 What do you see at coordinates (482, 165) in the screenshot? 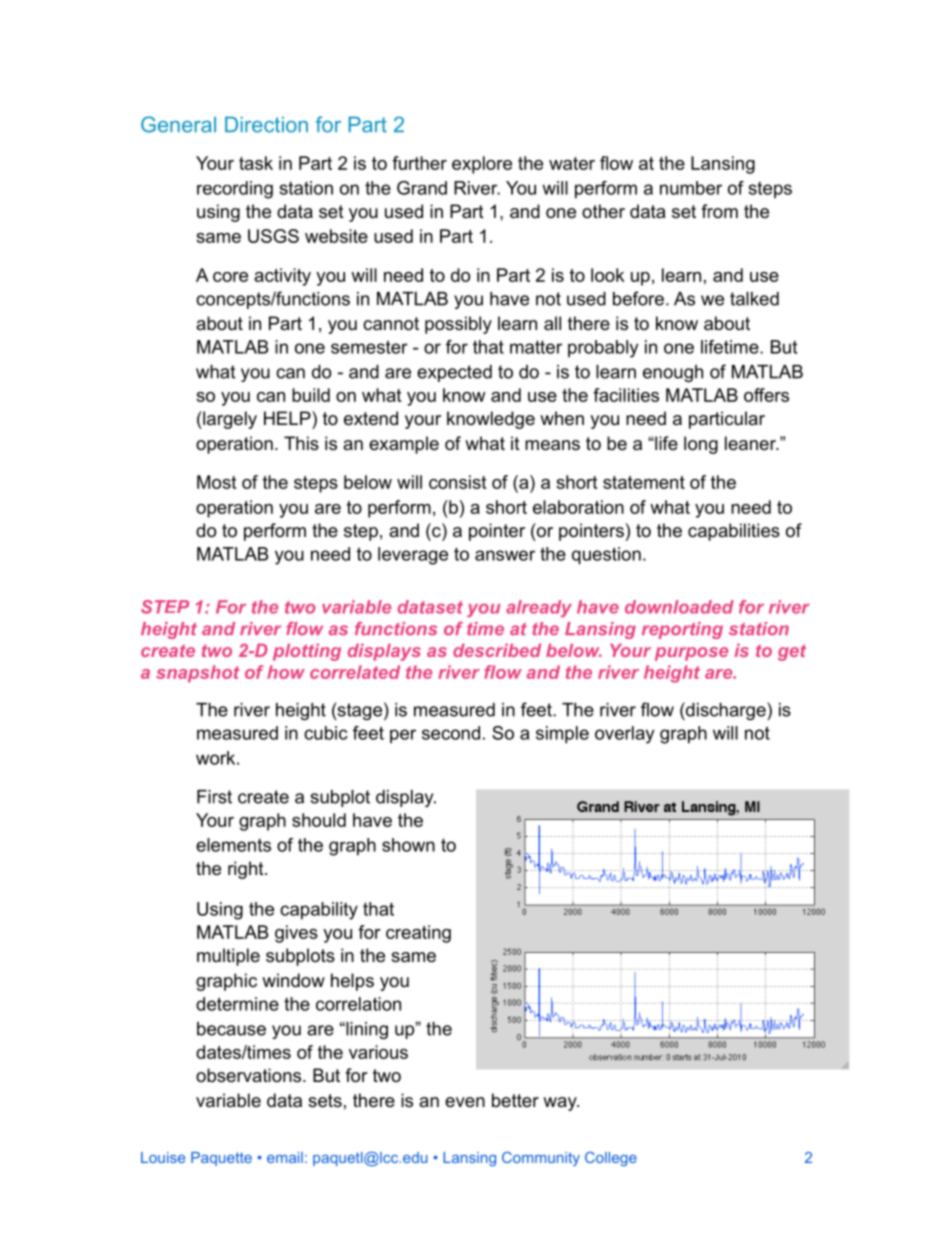
I see `explore` at bounding box center [482, 165].
